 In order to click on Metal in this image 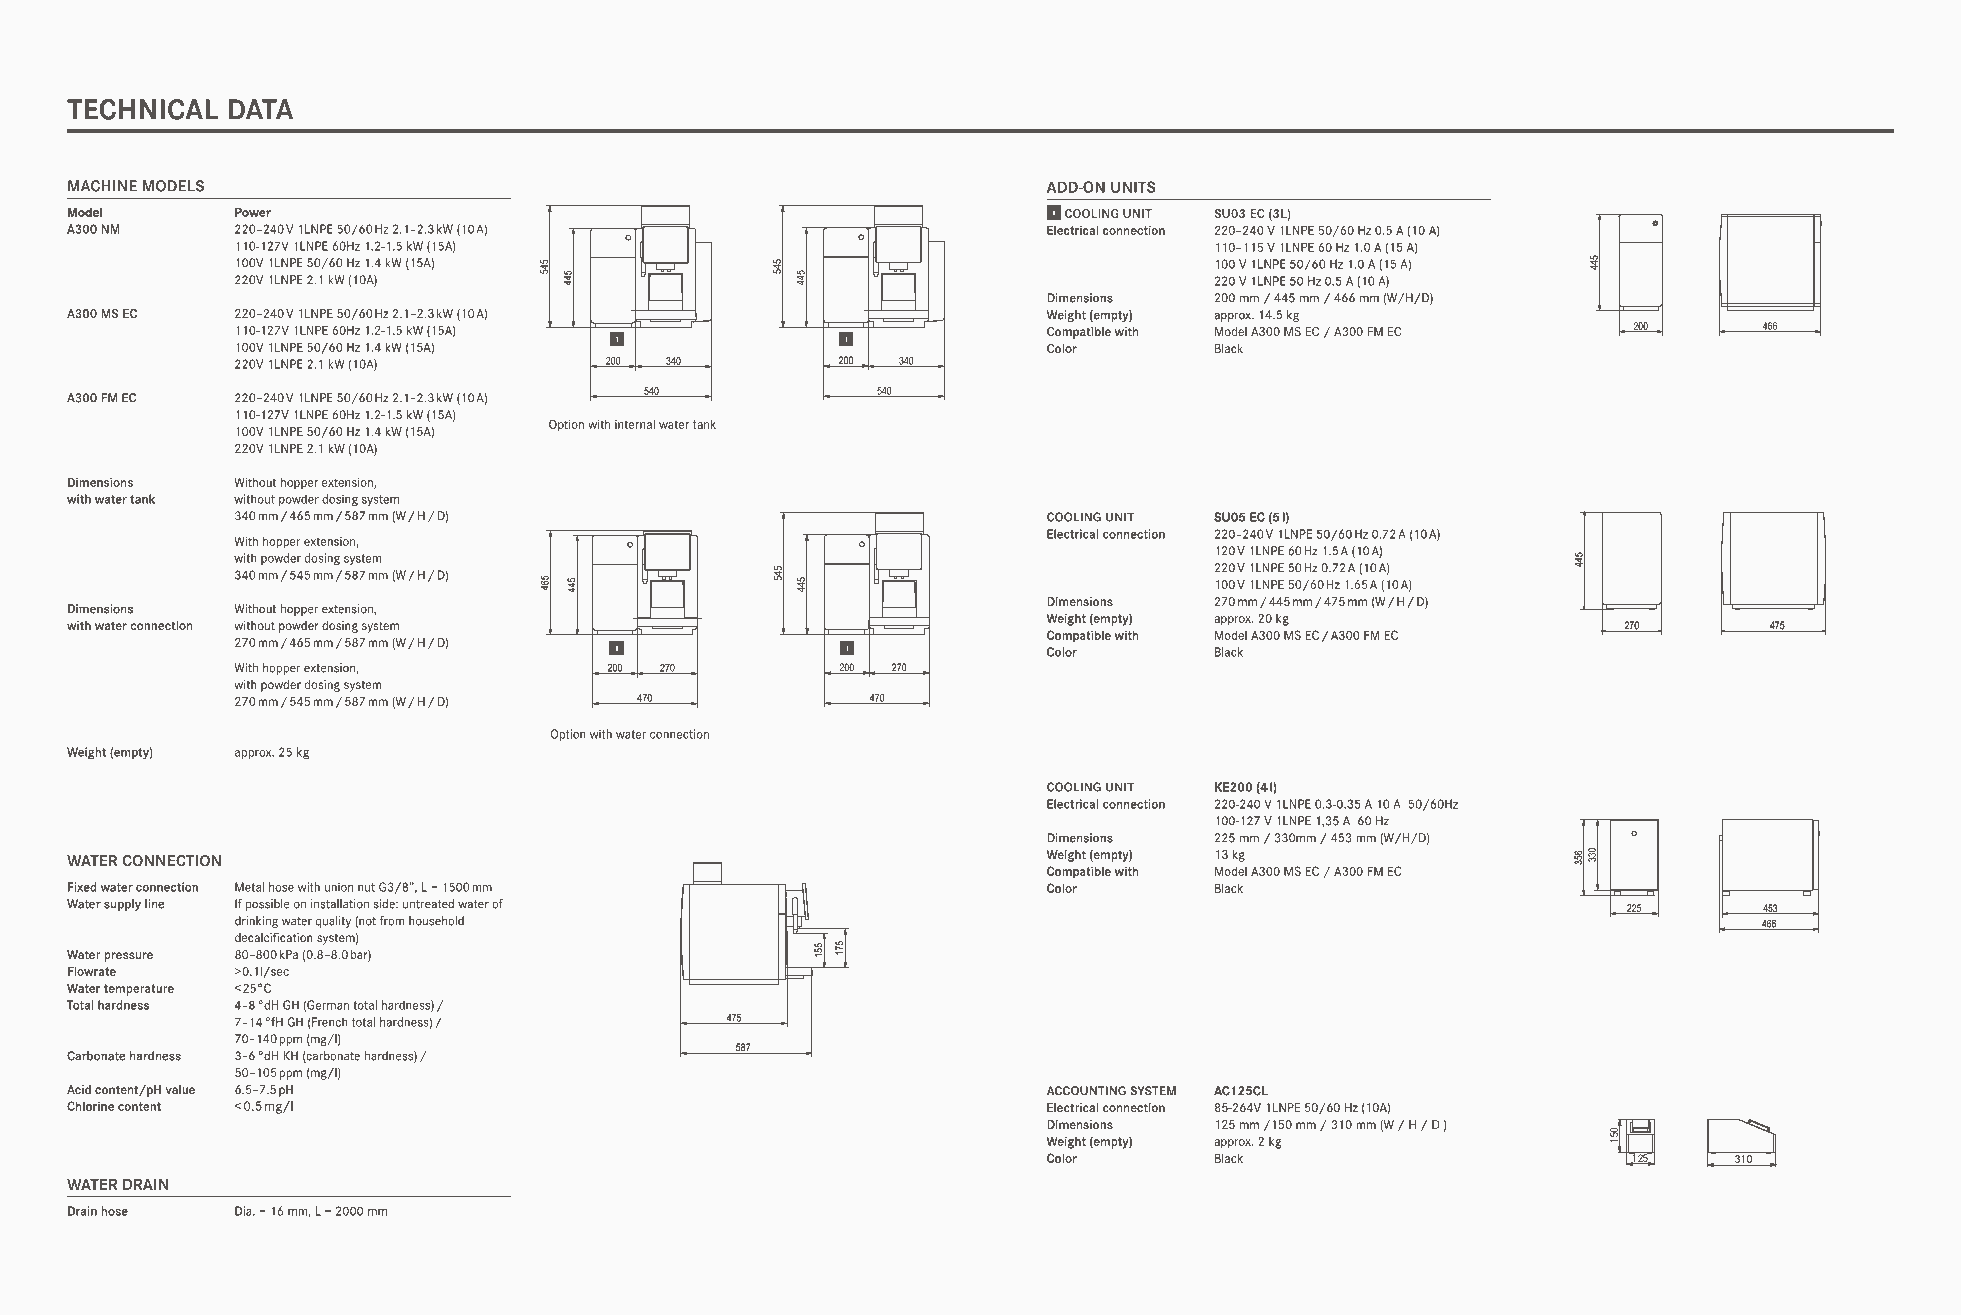, I will do `click(249, 887)`.
